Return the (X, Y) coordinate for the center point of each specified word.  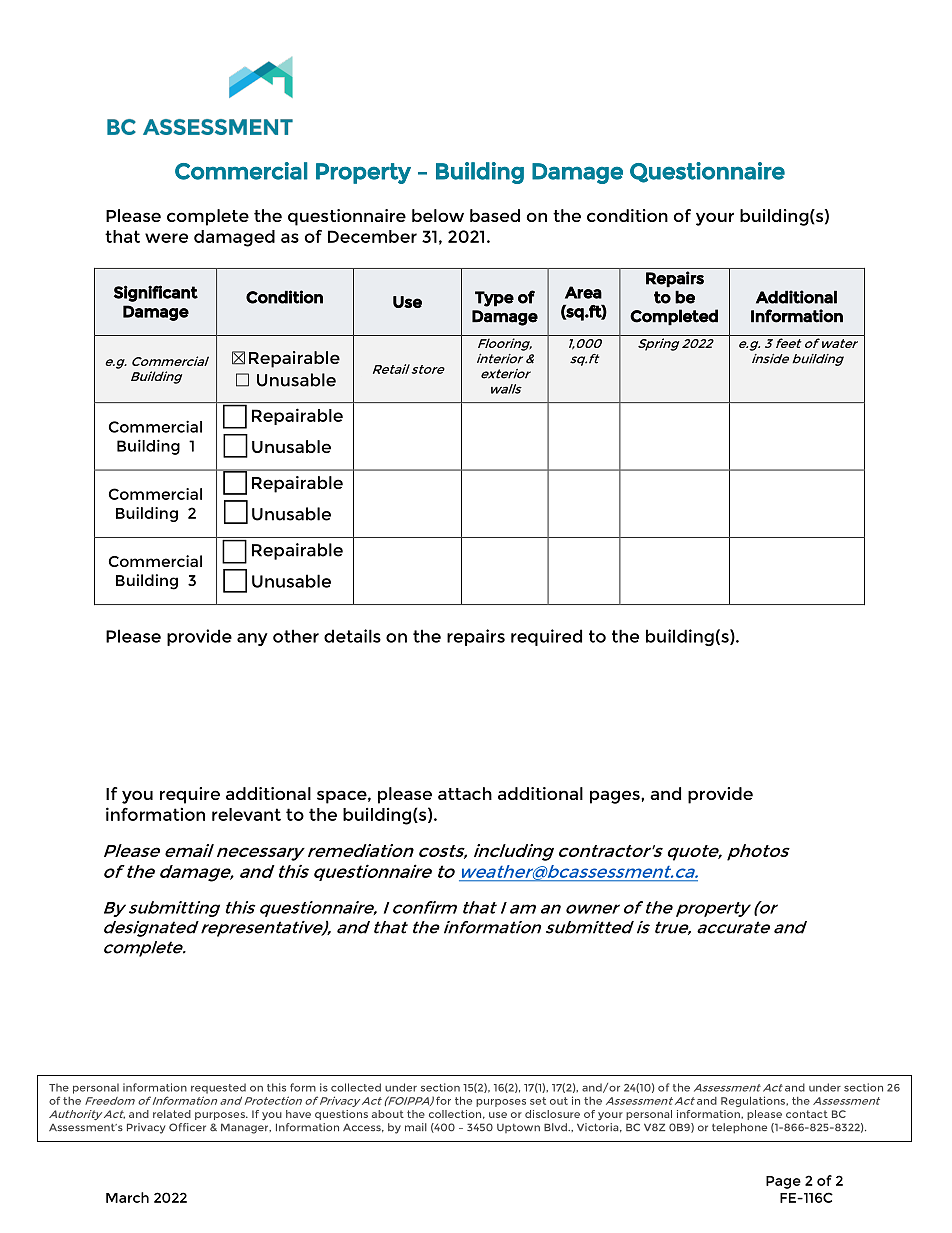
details (352, 636)
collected (356, 1087)
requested (218, 1088)
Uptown (518, 1128)
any (252, 639)
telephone (739, 1128)
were (166, 238)
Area (583, 292)
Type (494, 299)
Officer (187, 1127)
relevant (246, 814)
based (495, 215)
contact (807, 1114)
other (296, 636)
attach (465, 793)
